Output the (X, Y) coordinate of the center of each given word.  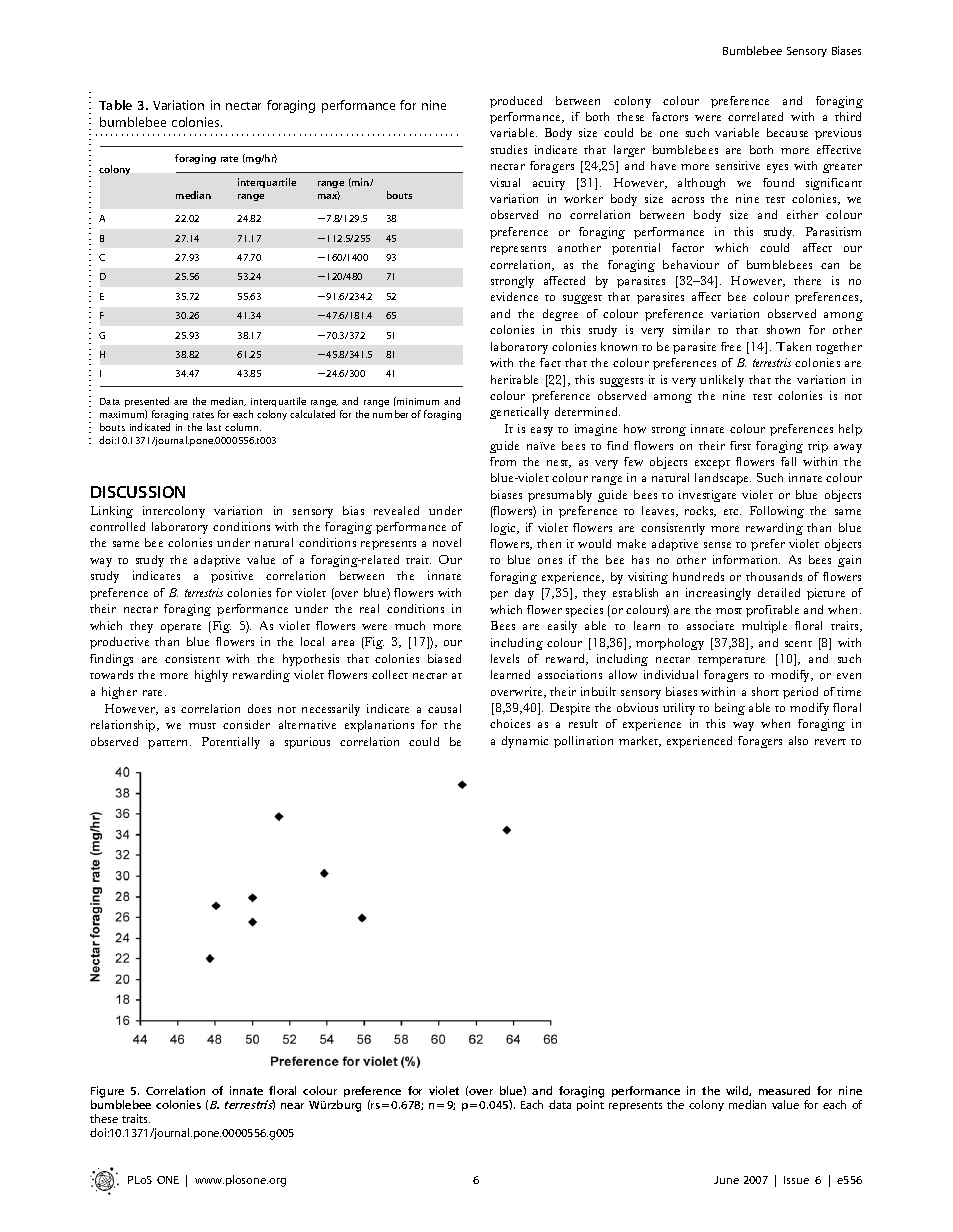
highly (211, 676)
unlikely (722, 381)
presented (147, 402)
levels (505, 658)
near (292, 1106)
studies (509, 149)
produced (516, 102)
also (798, 740)
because (787, 132)
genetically (519, 413)
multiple (764, 627)
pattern (169, 744)
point (590, 1105)
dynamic (525, 742)
